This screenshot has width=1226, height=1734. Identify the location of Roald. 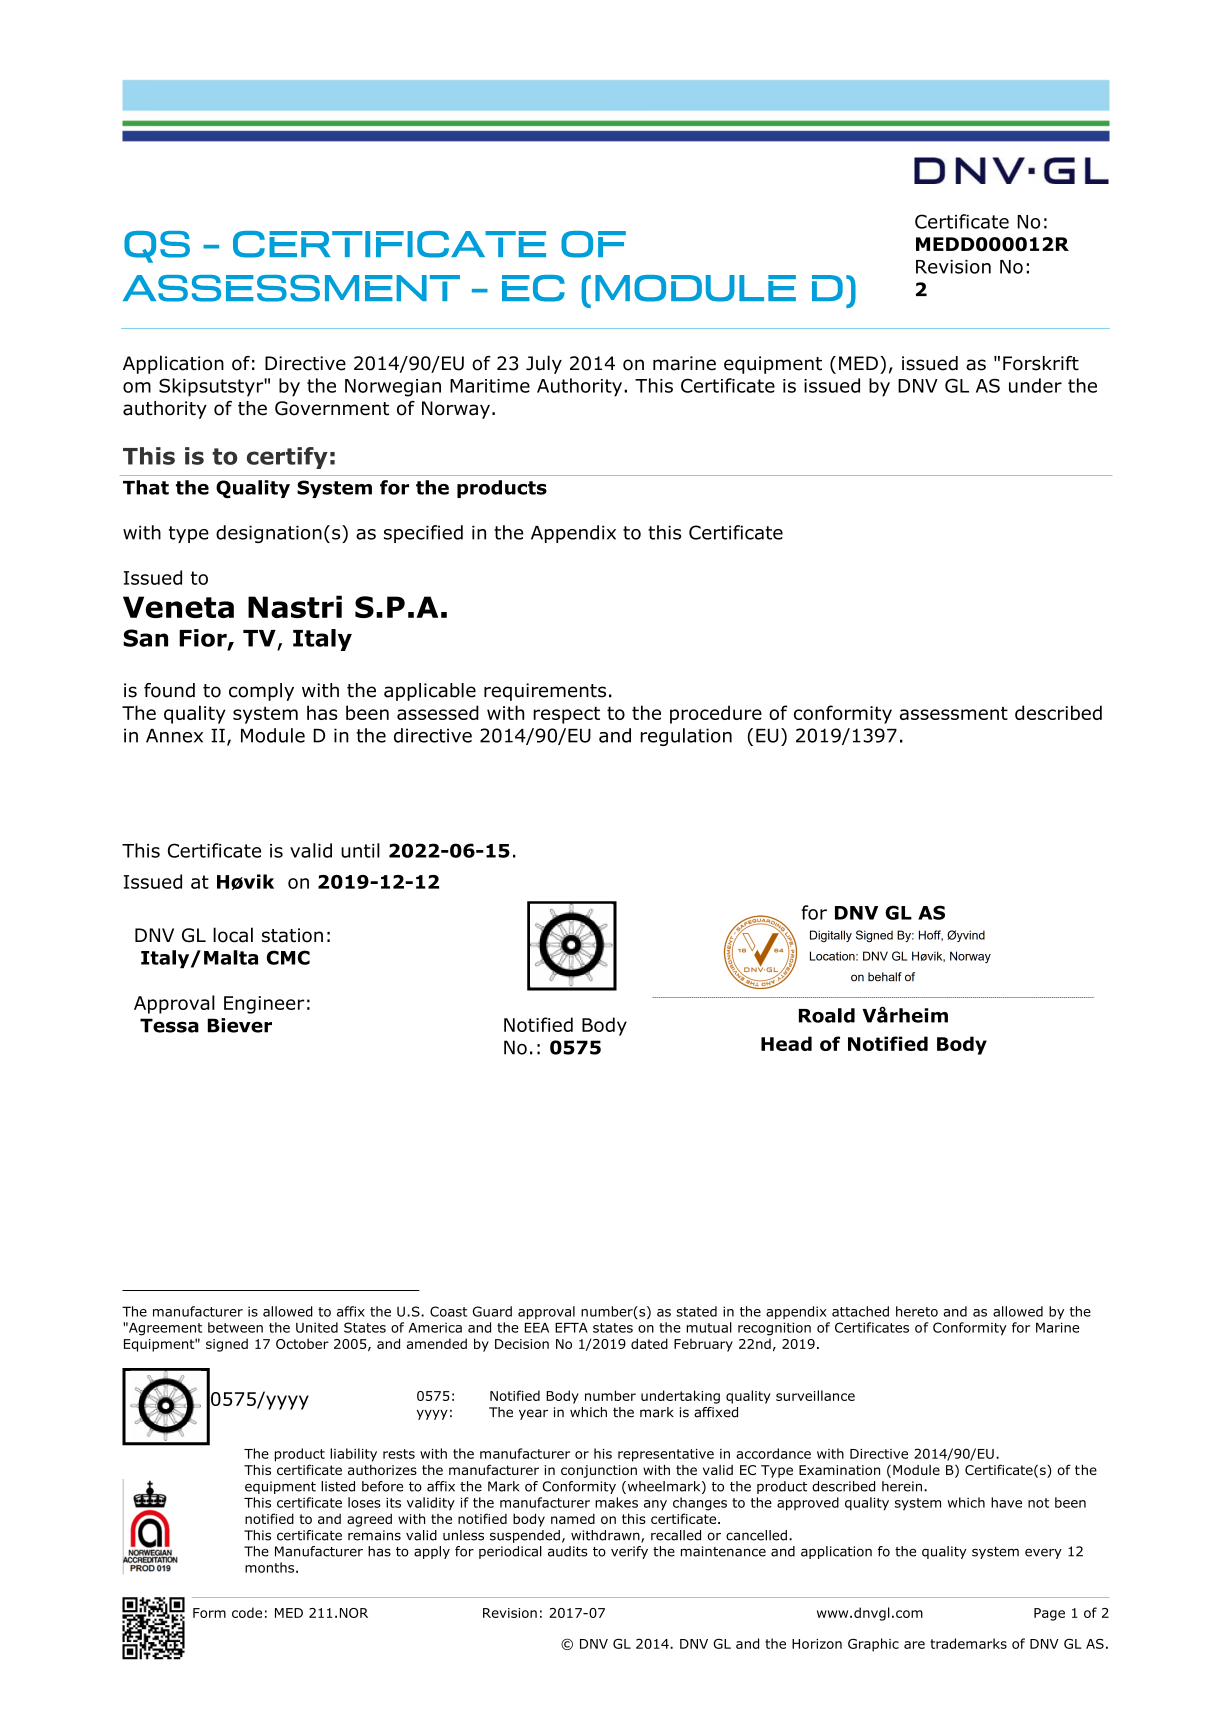
(827, 1015).
